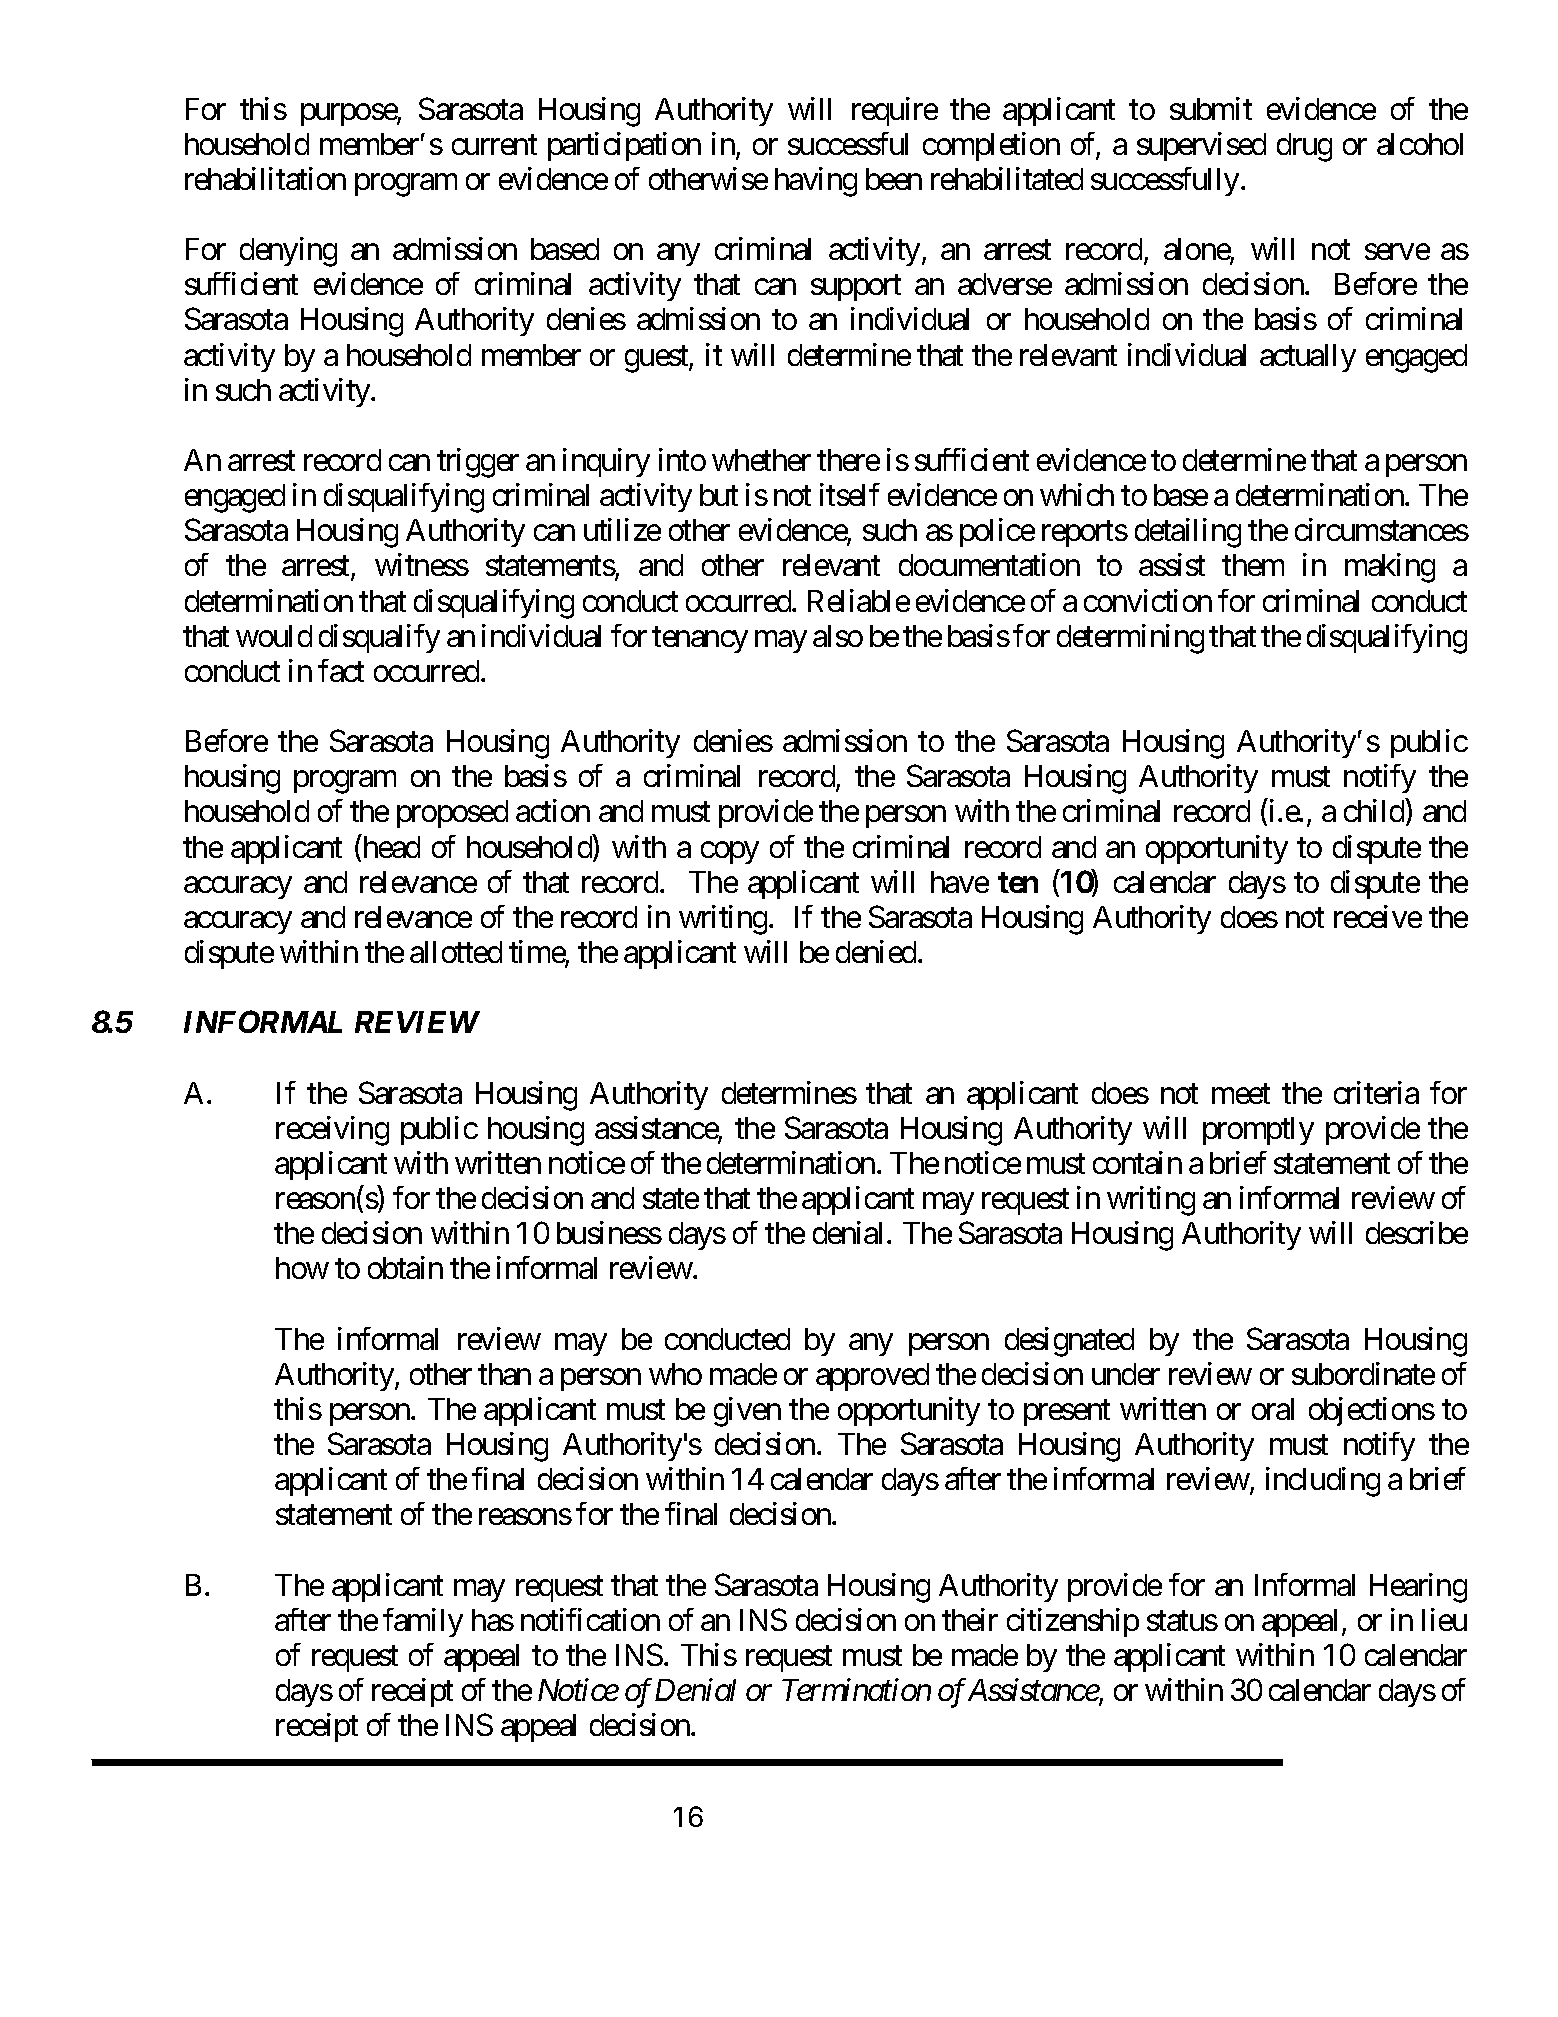 The width and height of the page is (1558, 2017). Describe the element at coordinates (494, 145) in the page. I see `current` at that location.
